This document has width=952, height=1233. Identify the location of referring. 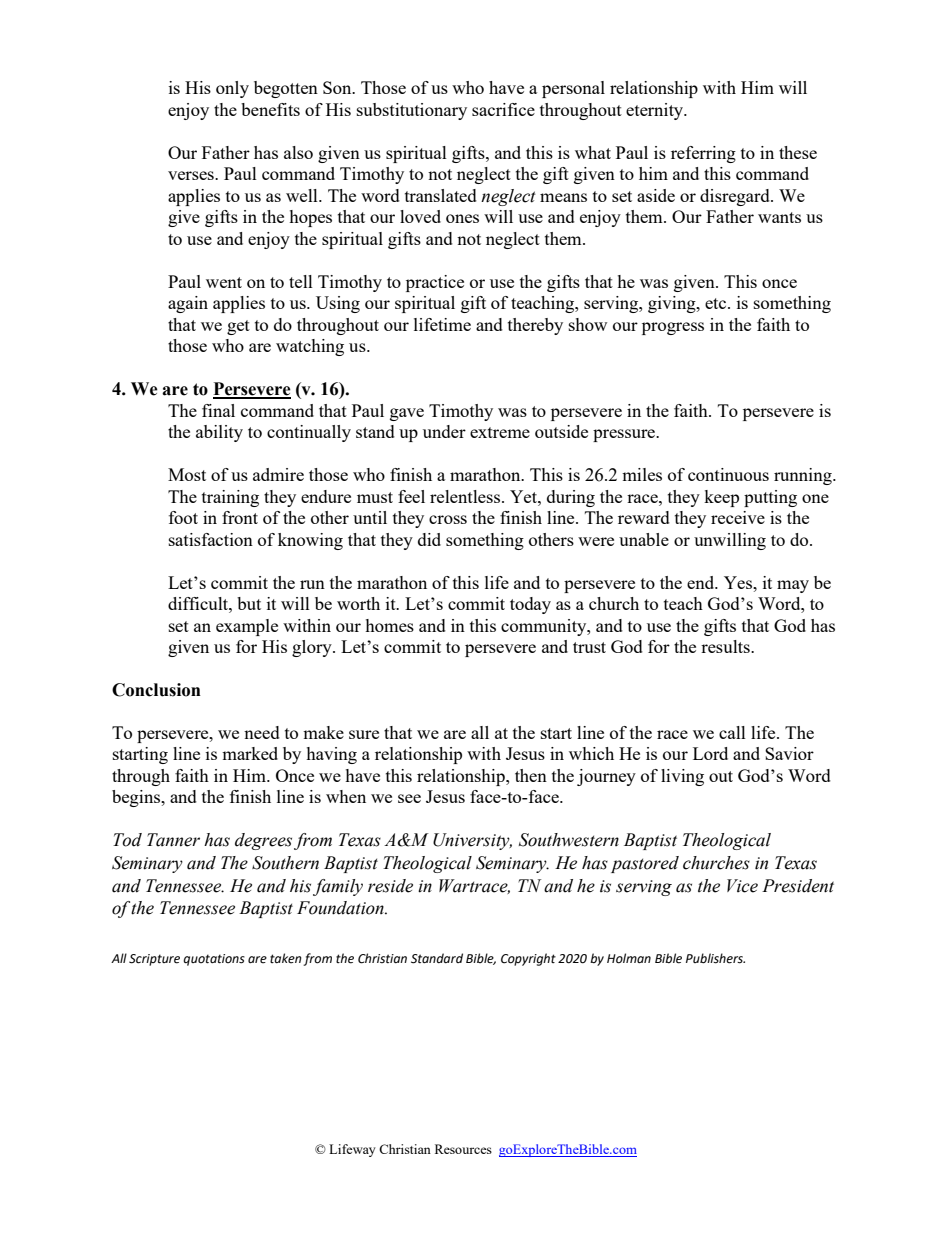
(703, 154).
